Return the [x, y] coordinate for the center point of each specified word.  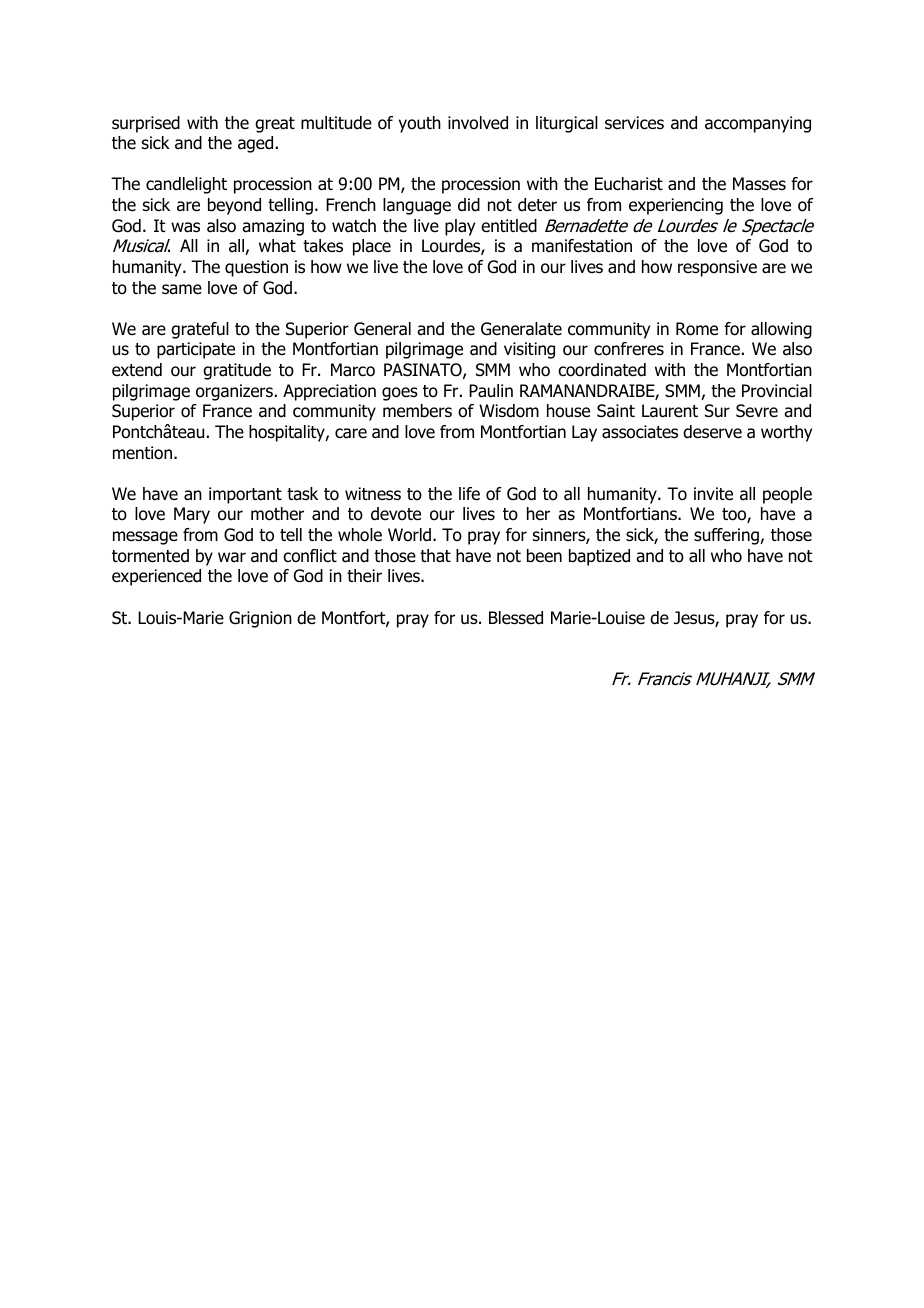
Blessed [516, 618]
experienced [156, 577]
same [182, 289]
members [417, 411]
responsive [717, 268]
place [372, 247]
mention [142, 453]
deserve [712, 432]
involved [478, 123]
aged [255, 144]
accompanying [758, 124]
